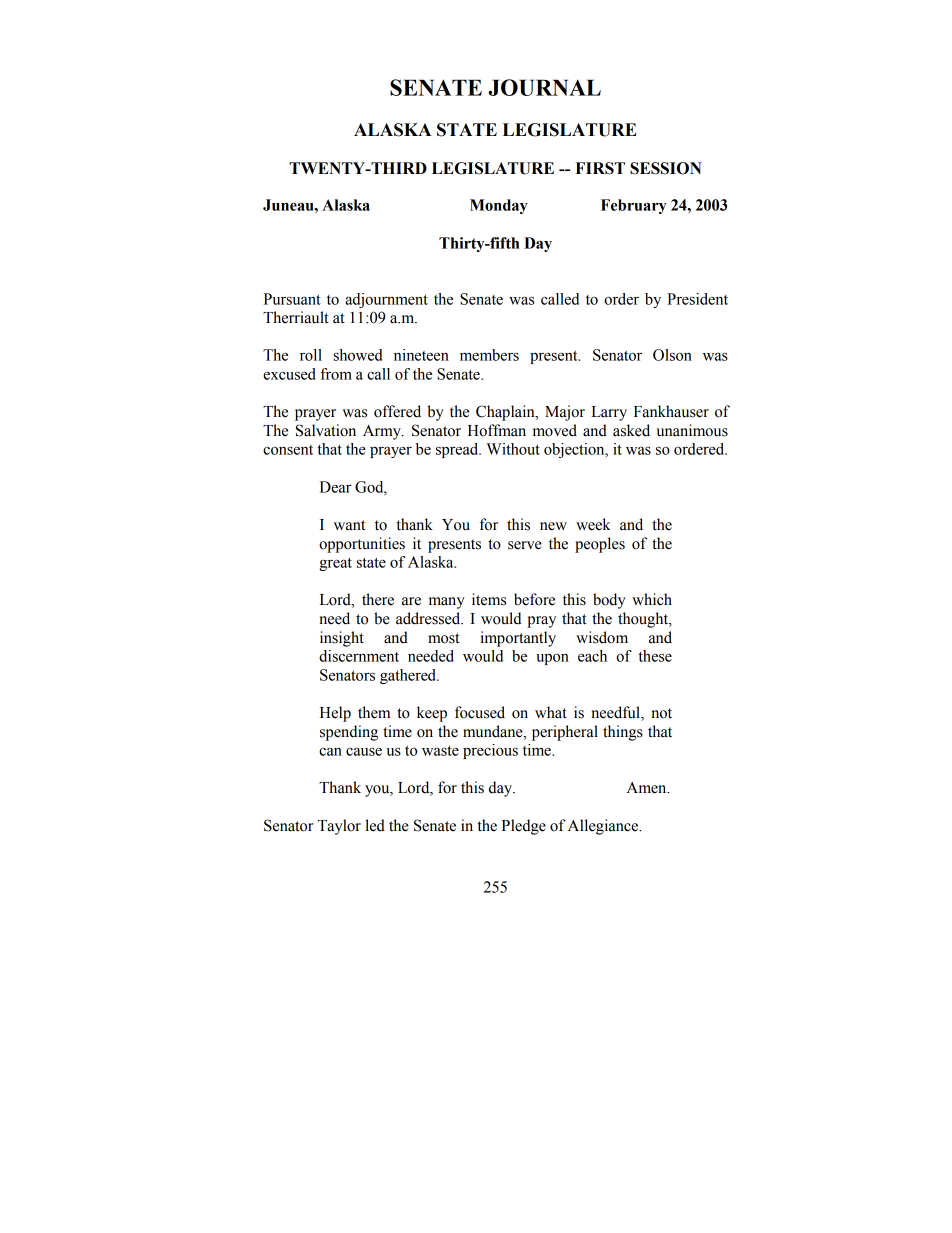 The width and height of the image is (952, 1233). I want to click on SESSION, so click(666, 168).
